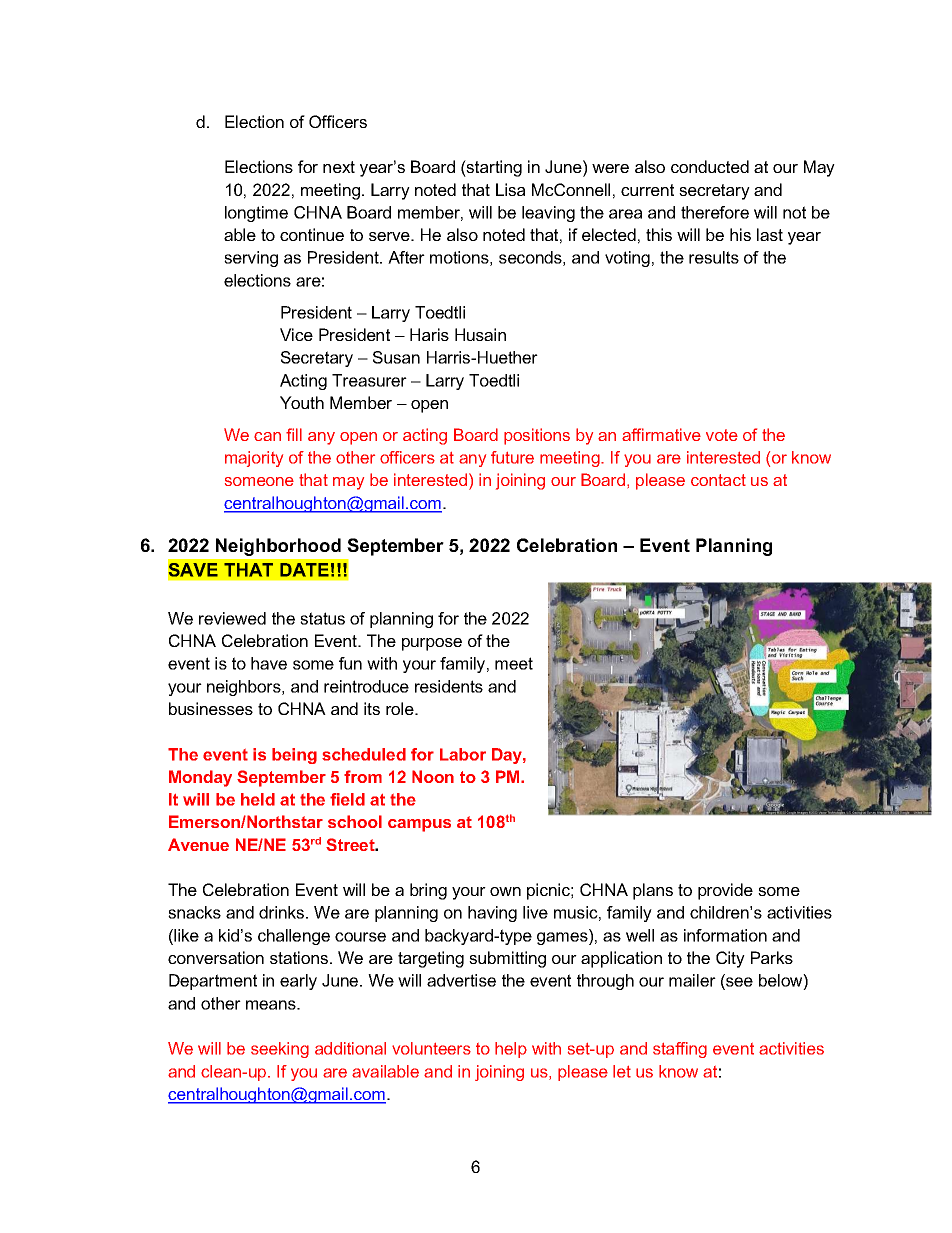 The image size is (952, 1233). What do you see at coordinates (232, 618) in the page?
I see `reviewed` at bounding box center [232, 618].
